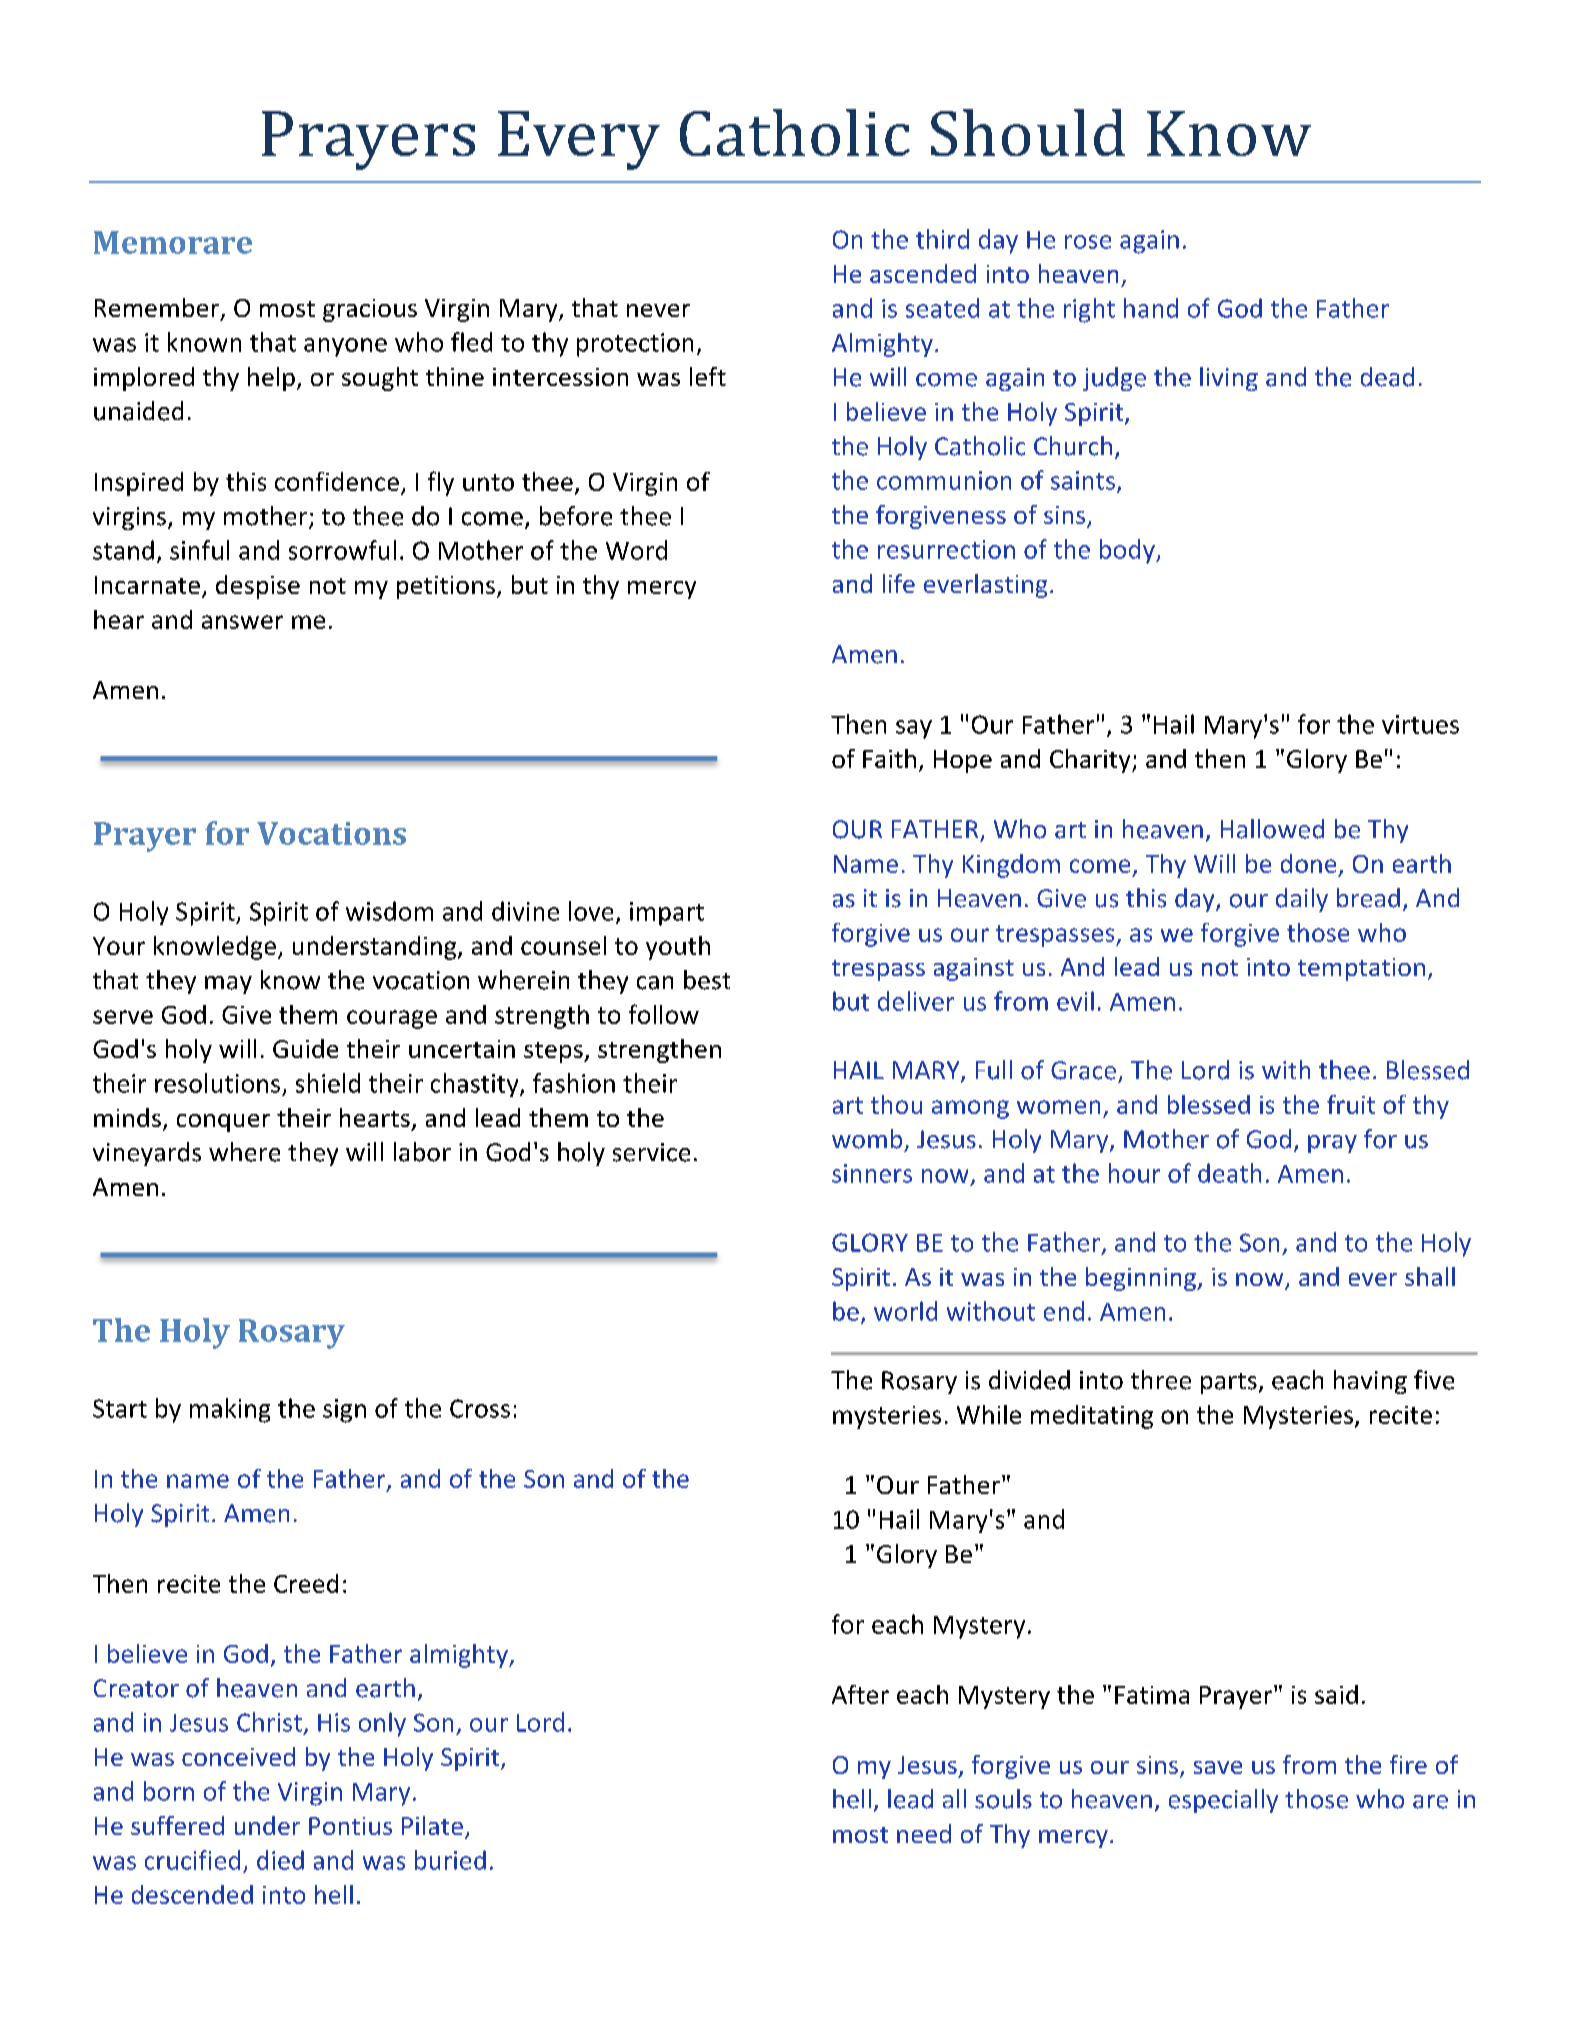 The image size is (1570, 2031). Describe the element at coordinates (280, 1860) in the image. I see `died` at that location.
